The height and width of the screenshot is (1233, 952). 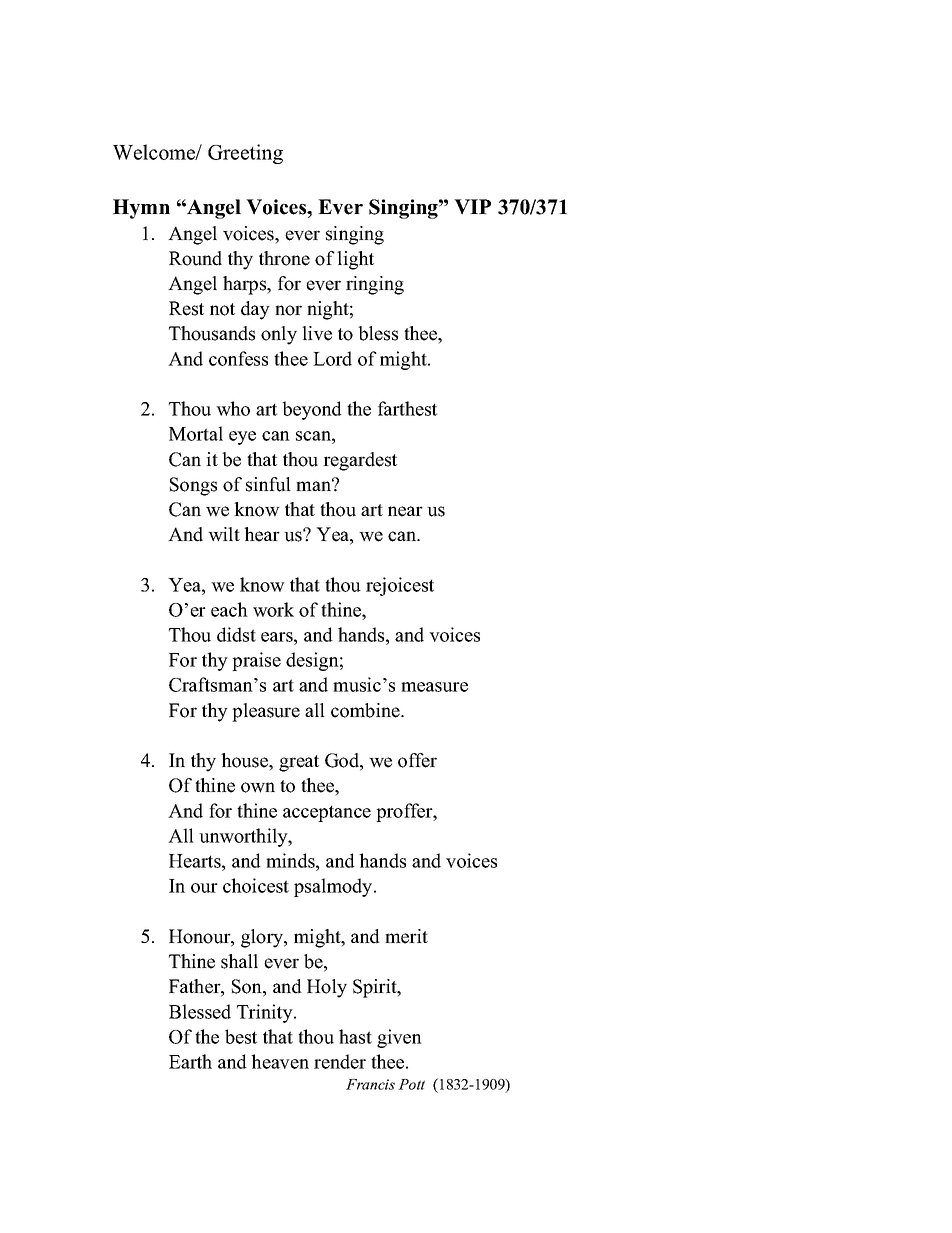 I want to click on acceptance, so click(x=327, y=813).
